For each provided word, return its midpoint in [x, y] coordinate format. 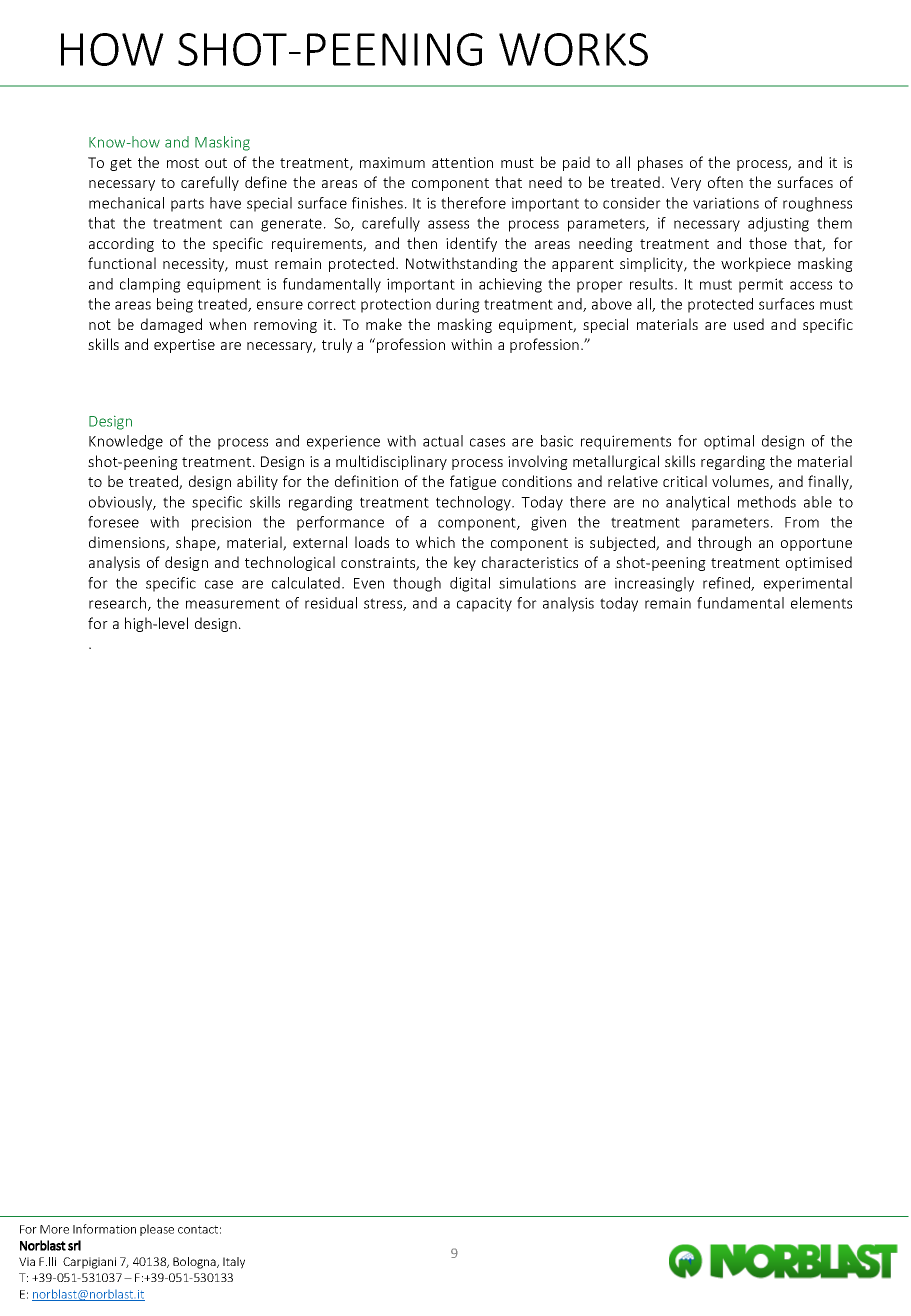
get [121, 164]
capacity [484, 604]
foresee [113, 522]
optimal [729, 442]
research [119, 604]
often [725, 182]
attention [462, 162]
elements [821, 603]
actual [443, 441]
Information [104, 1229]
